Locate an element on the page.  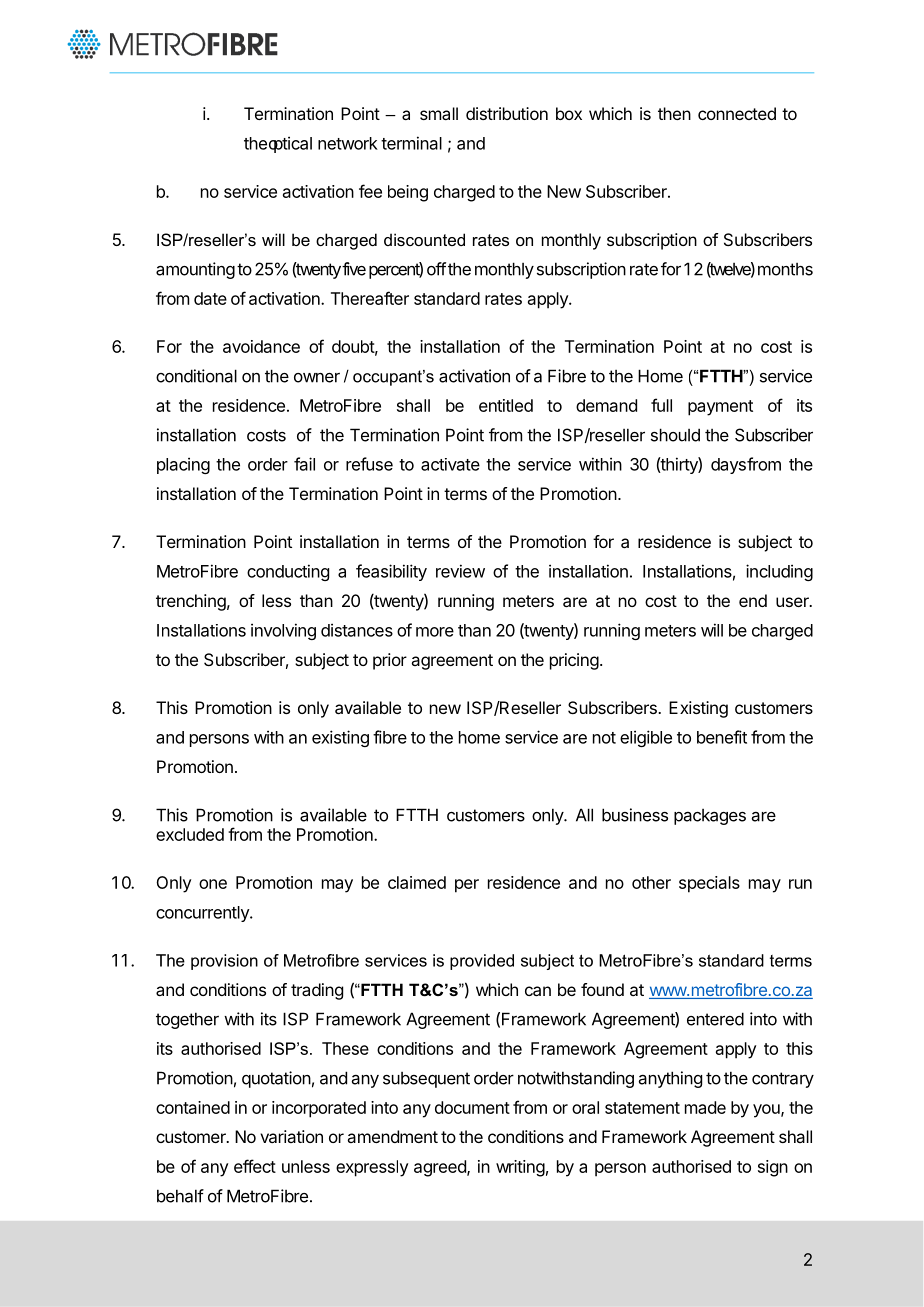
distribution is located at coordinates (507, 113).
